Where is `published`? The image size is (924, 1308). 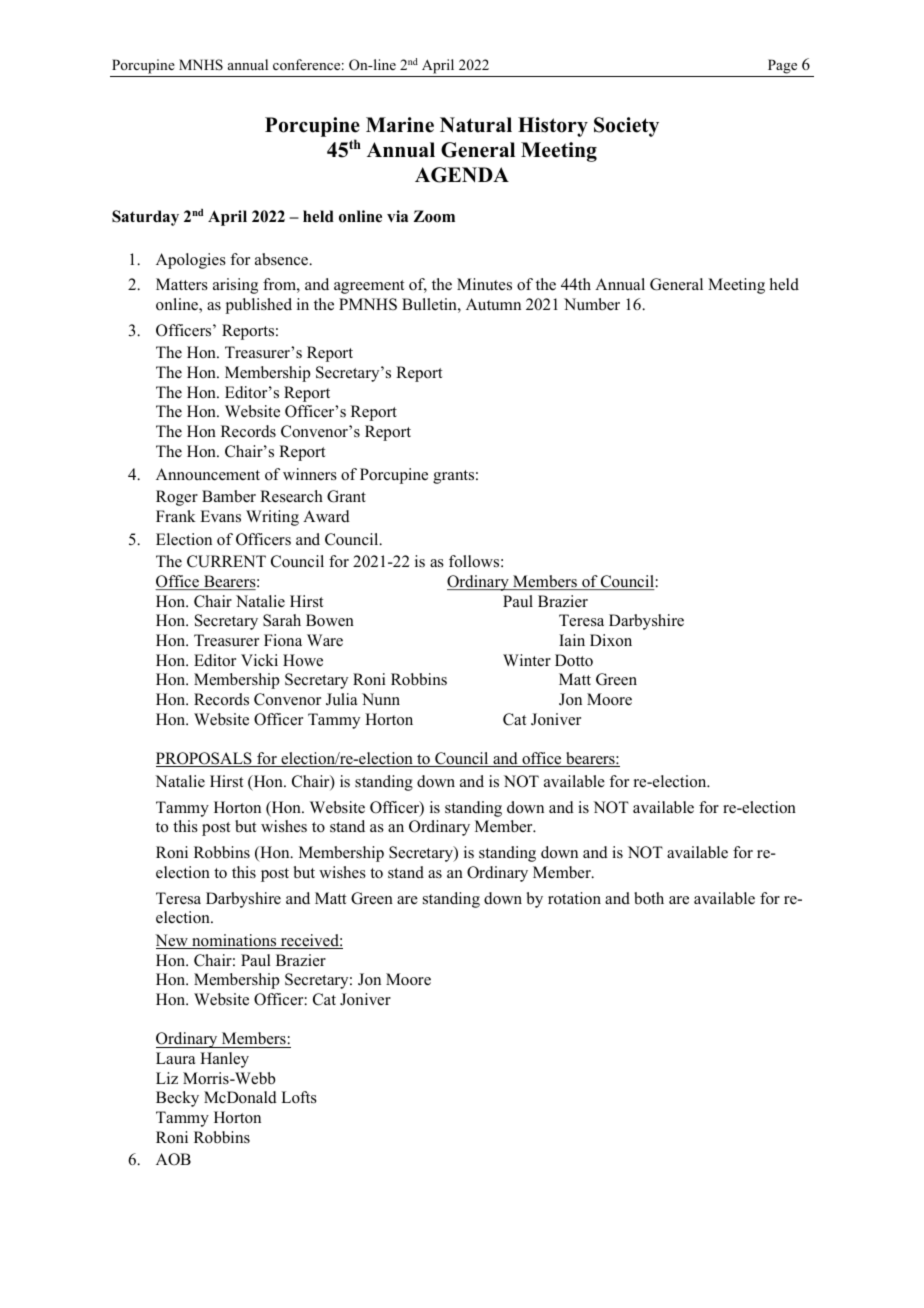 published is located at coordinates (259, 306).
